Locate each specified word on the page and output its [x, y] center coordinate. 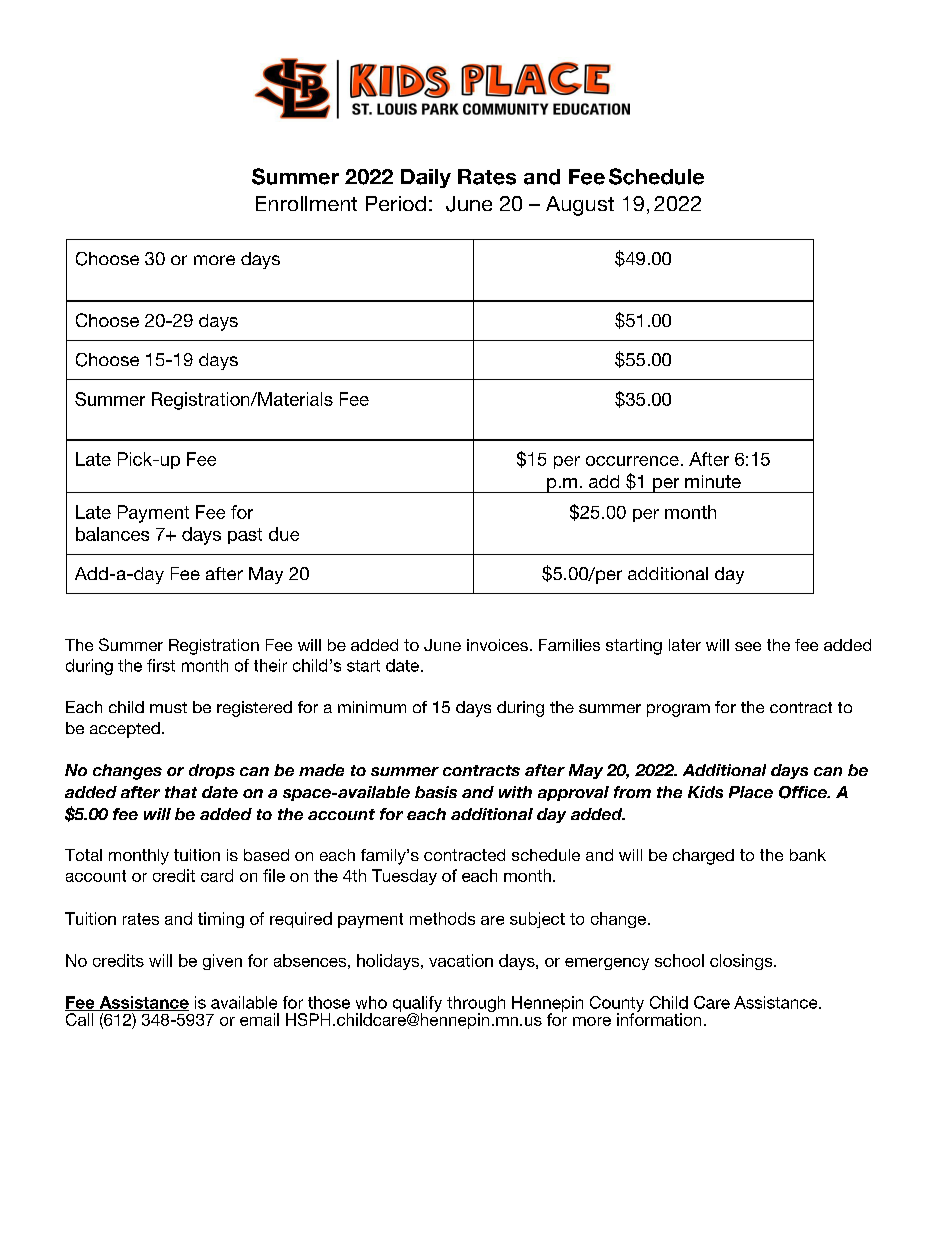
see [748, 646]
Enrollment [306, 203]
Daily [426, 178]
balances [112, 534]
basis [436, 792]
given [222, 962]
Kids [705, 792]
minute [713, 481]
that [181, 792]
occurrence [632, 461]
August [580, 206]
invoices [497, 645]
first [161, 665]
